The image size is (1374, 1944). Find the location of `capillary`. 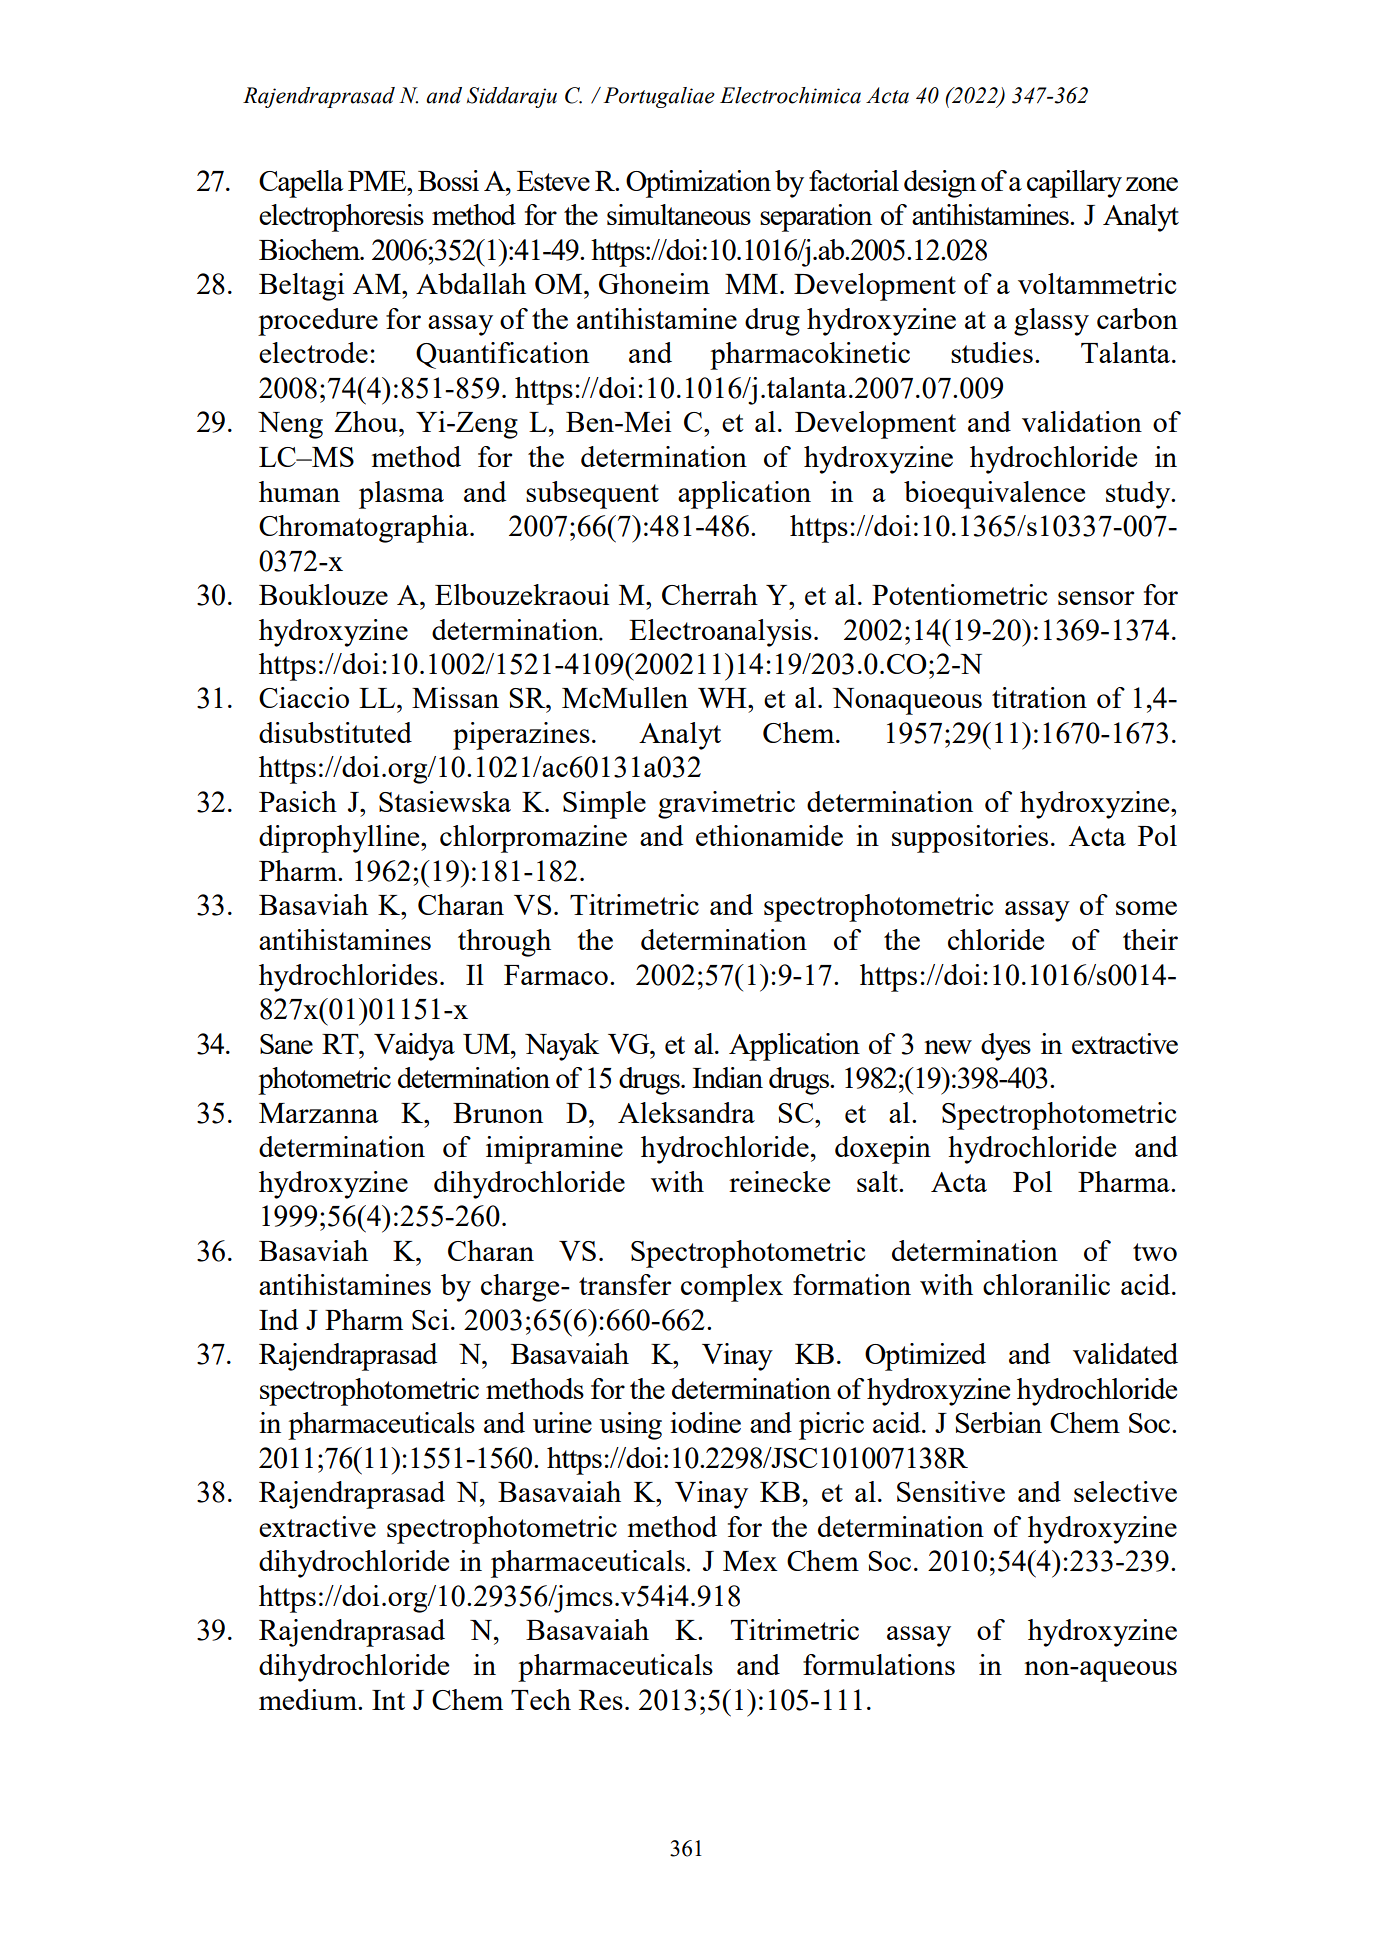

capillary is located at coordinates (1074, 184).
